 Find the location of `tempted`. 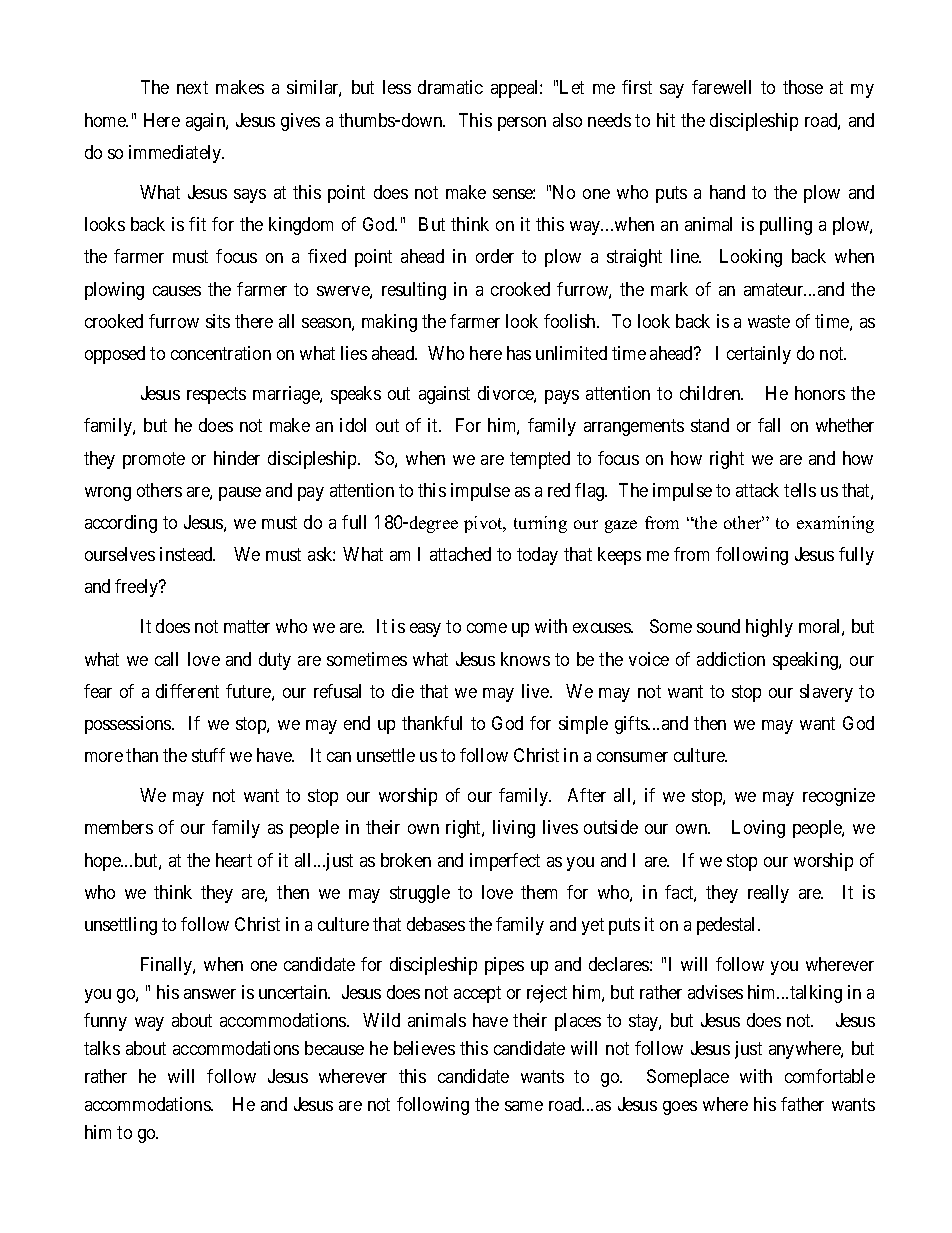

tempted is located at coordinates (540, 460).
